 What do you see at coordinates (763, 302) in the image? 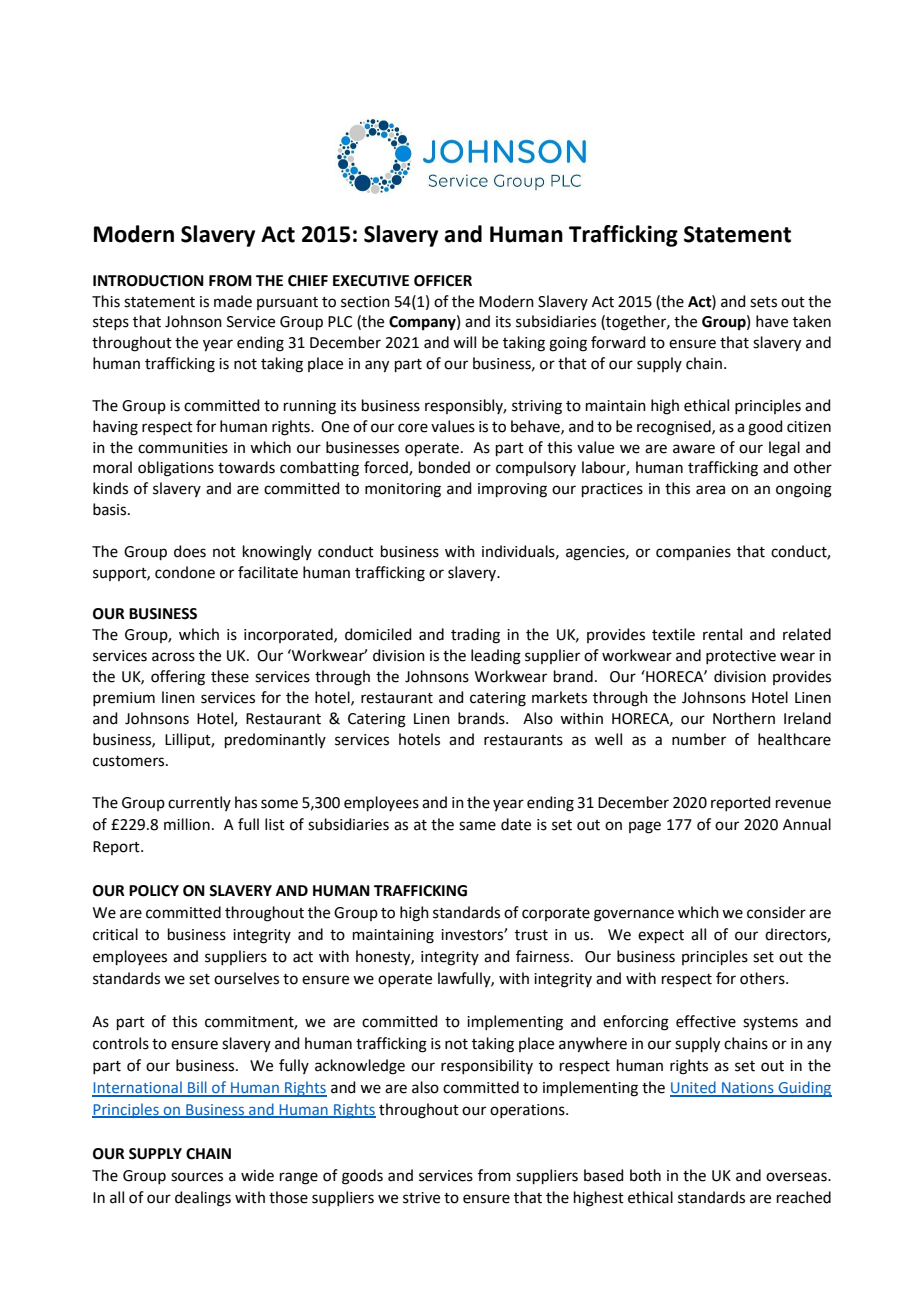
I see `sets` at bounding box center [763, 302].
